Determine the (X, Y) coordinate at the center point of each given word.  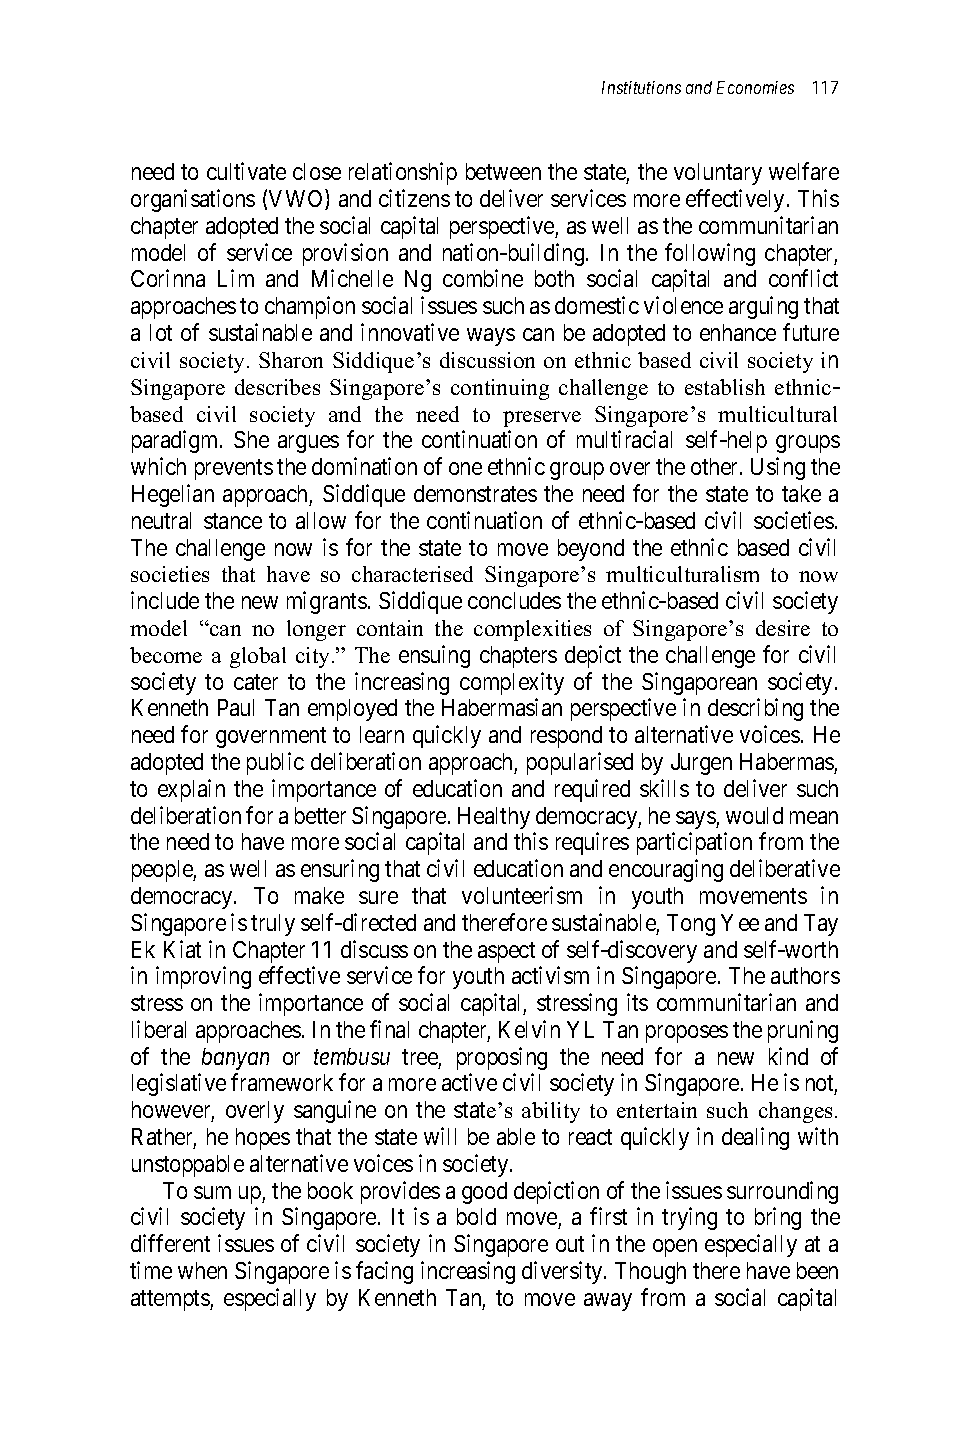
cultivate (246, 171)
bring (778, 1219)
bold (476, 1216)
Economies (755, 87)
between (503, 171)
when (202, 1270)
